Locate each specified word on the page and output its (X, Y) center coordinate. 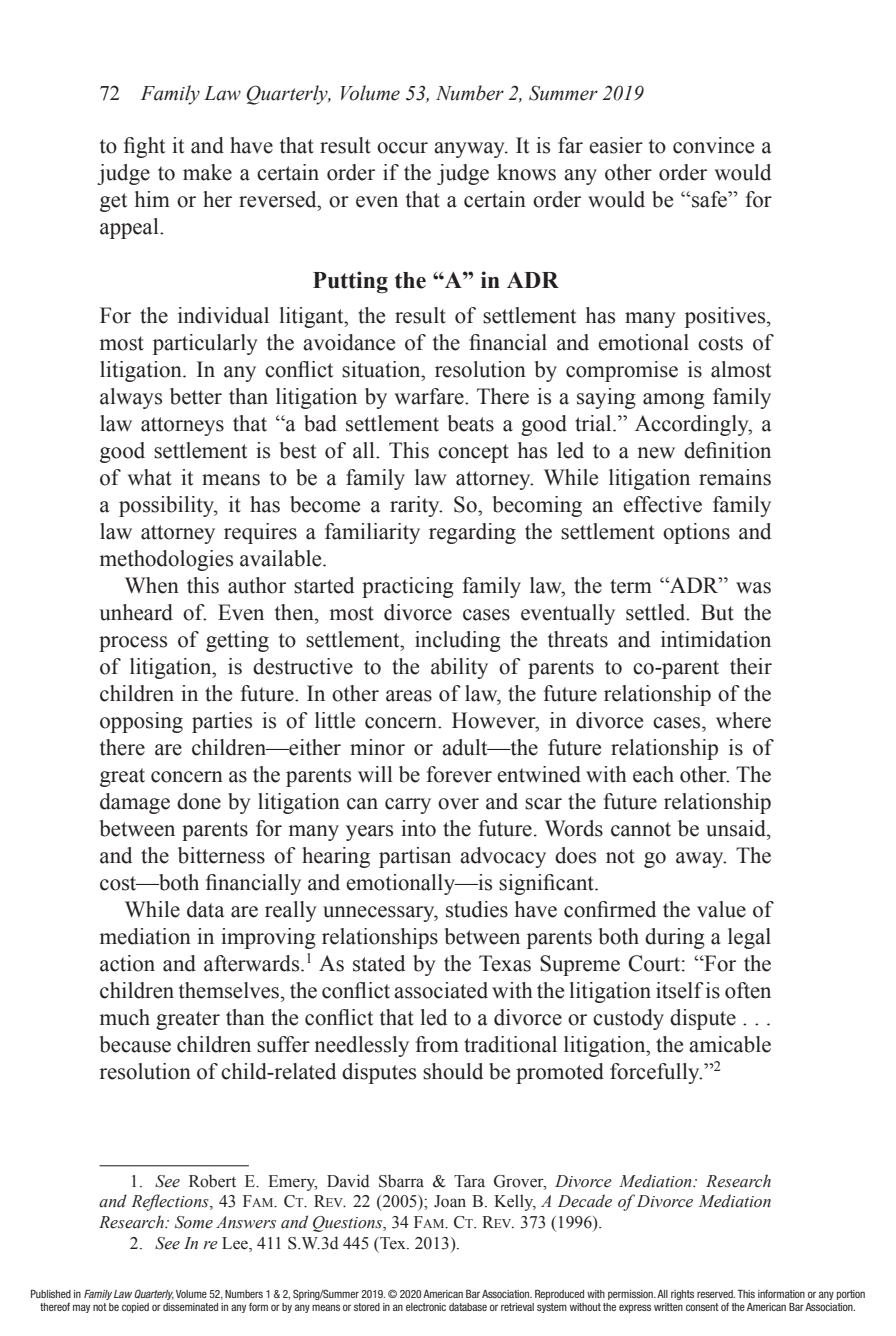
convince (713, 145)
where (743, 720)
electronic (426, 1307)
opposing (141, 722)
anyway (470, 150)
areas (409, 696)
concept (473, 453)
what (150, 477)
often (748, 990)
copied (135, 1308)
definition (727, 450)
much (125, 1017)
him (152, 199)
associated (441, 990)
